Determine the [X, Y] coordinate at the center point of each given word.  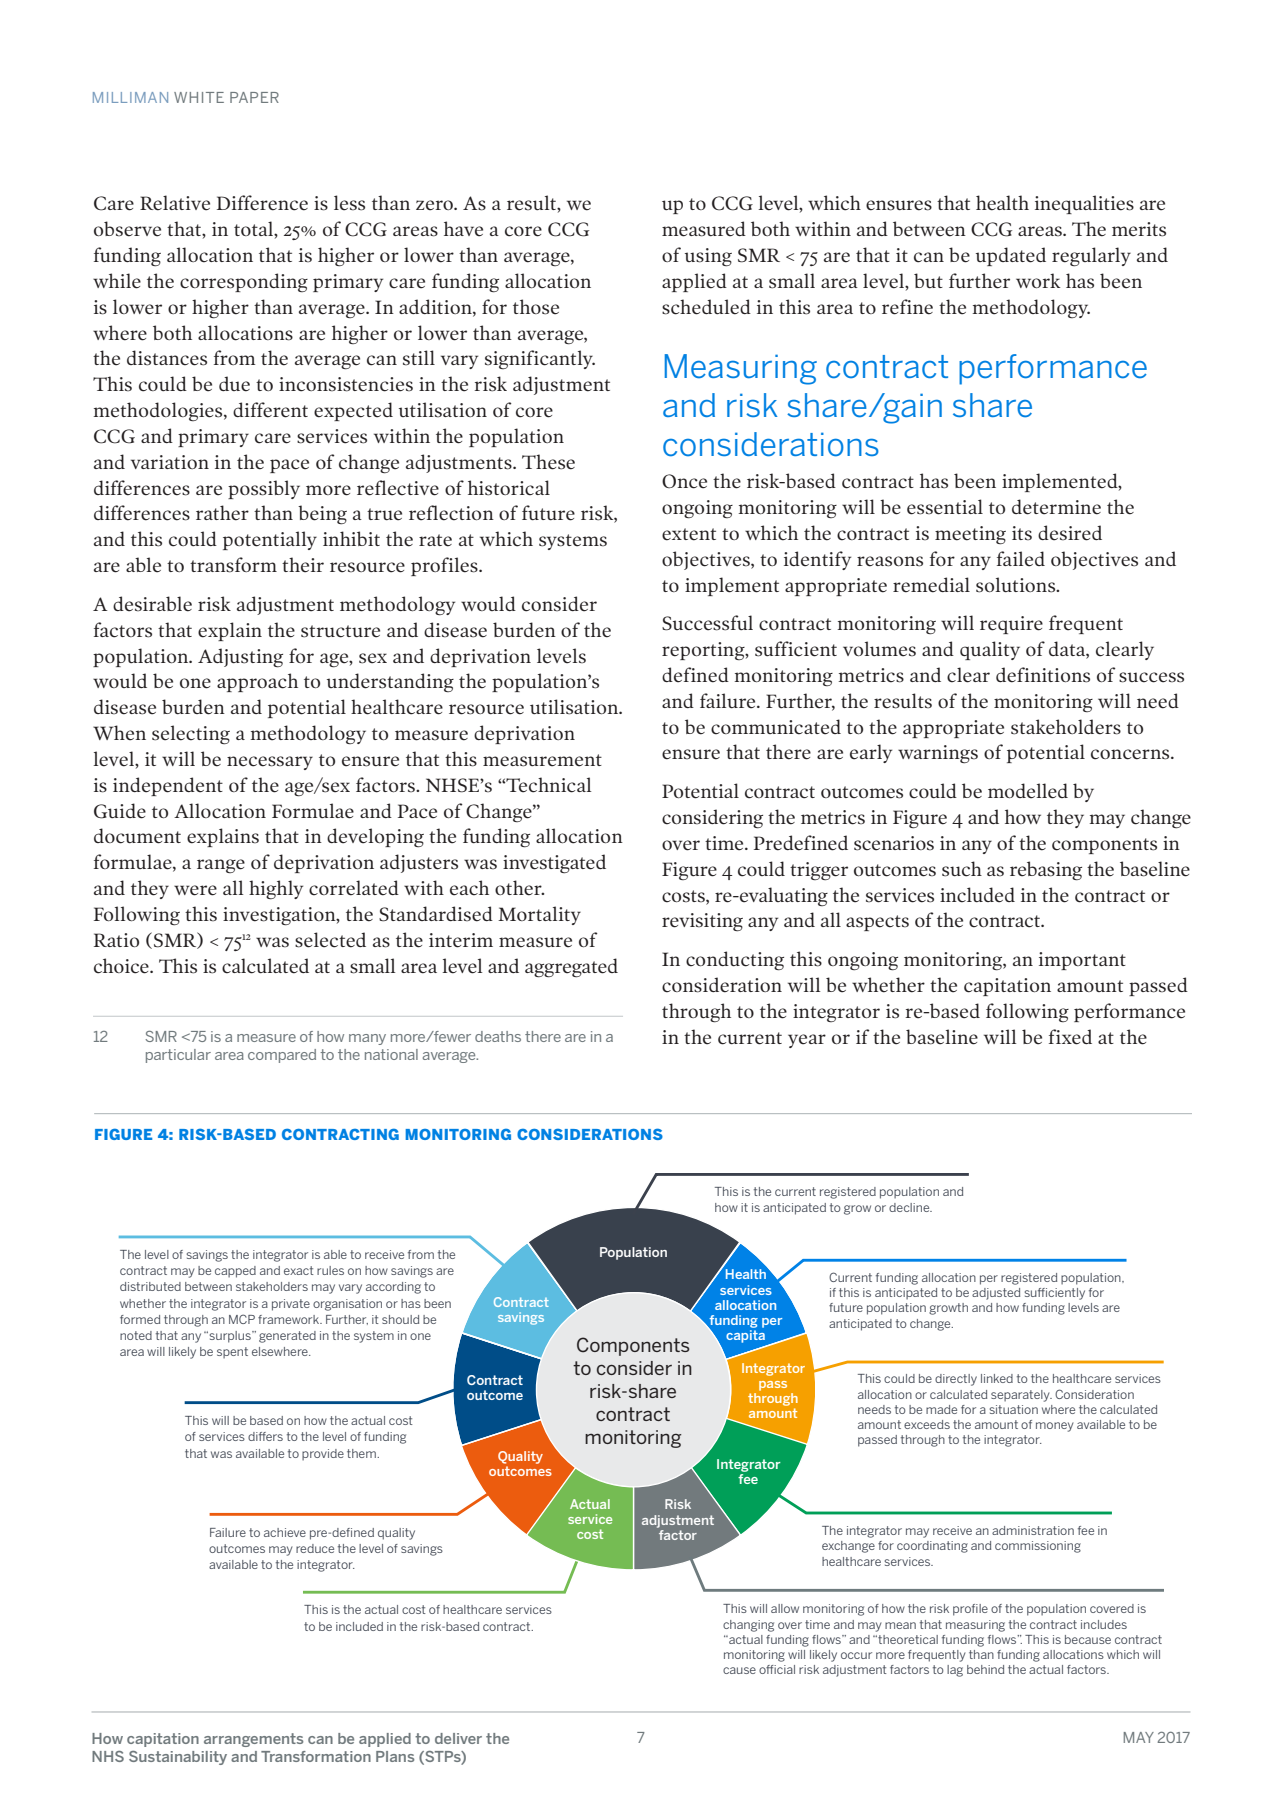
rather [222, 513]
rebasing [1046, 871]
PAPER [254, 97]
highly [276, 890]
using [708, 257]
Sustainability [178, 1758]
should [400, 1319]
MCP [242, 1319]
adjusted [996, 1294]
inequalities [1084, 204]
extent [689, 534]
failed [1021, 559]
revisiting [702, 922]
